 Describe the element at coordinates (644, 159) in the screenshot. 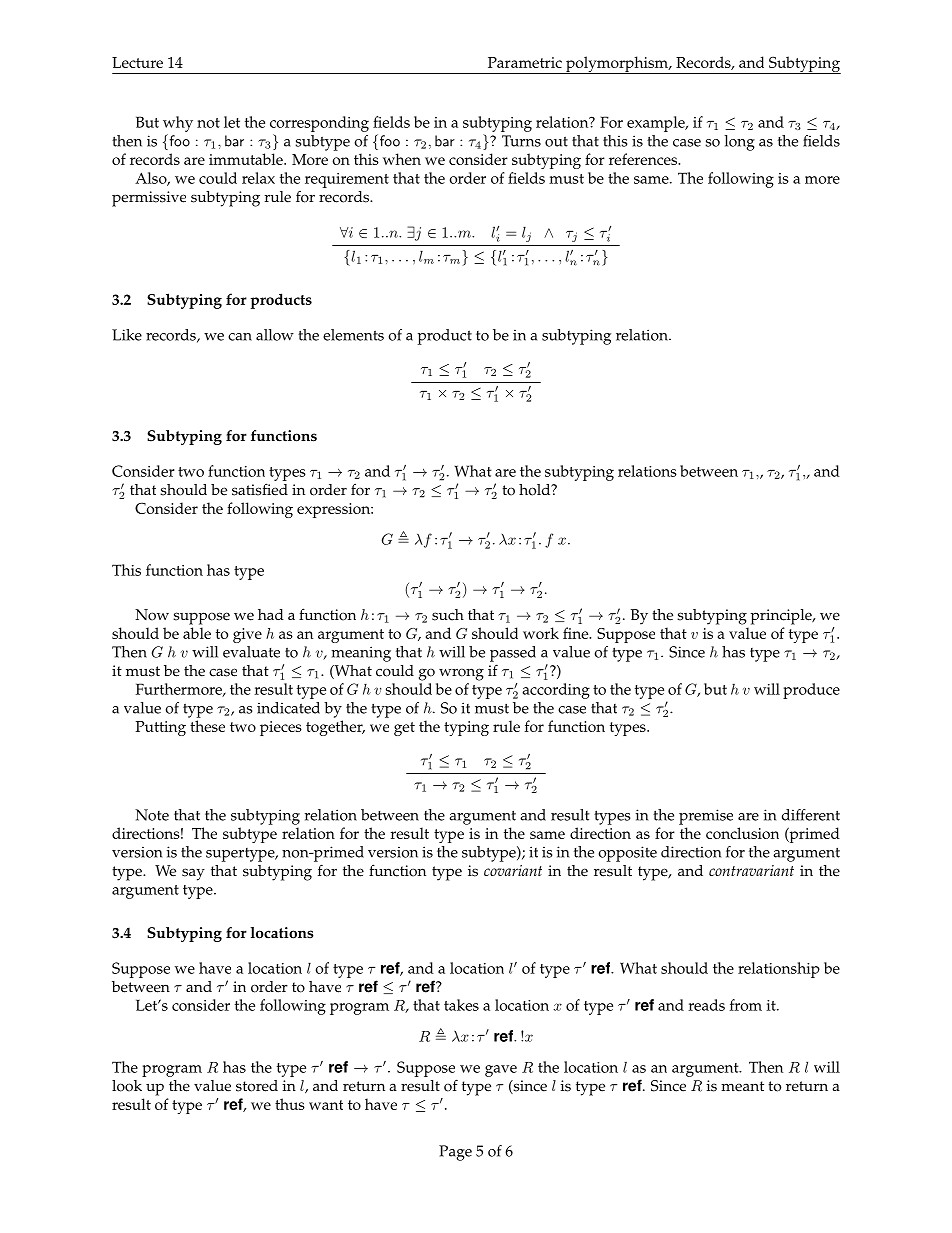

I see `references` at that location.
